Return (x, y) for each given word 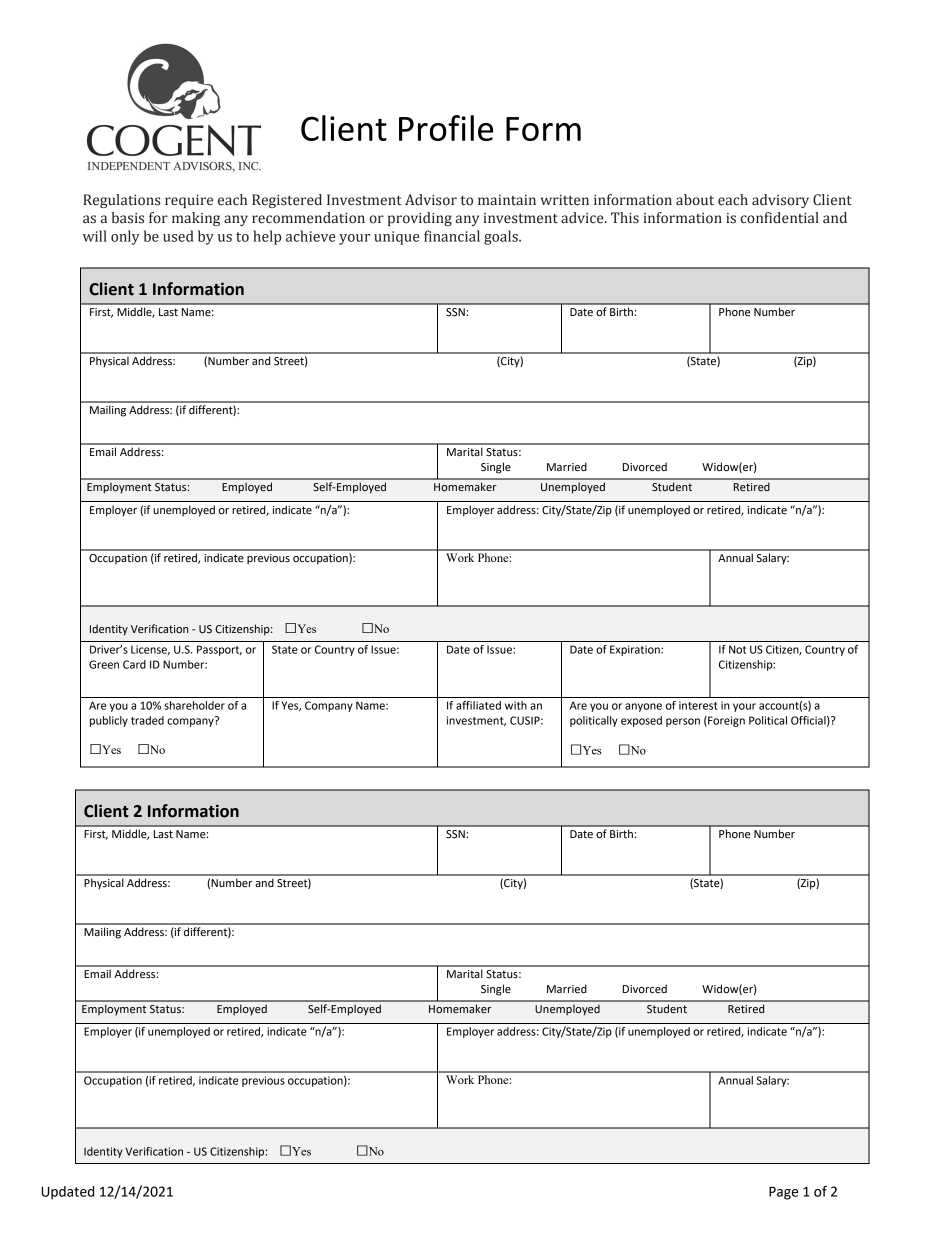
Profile (446, 128)
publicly (109, 721)
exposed (641, 721)
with (516, 705)
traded (147, 720)
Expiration (636, 650)
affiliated (478, 705)
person (683, 722)
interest (698, 705)
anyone (643, 707)
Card (134, 664)
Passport (219, 650)
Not (737, 649)
